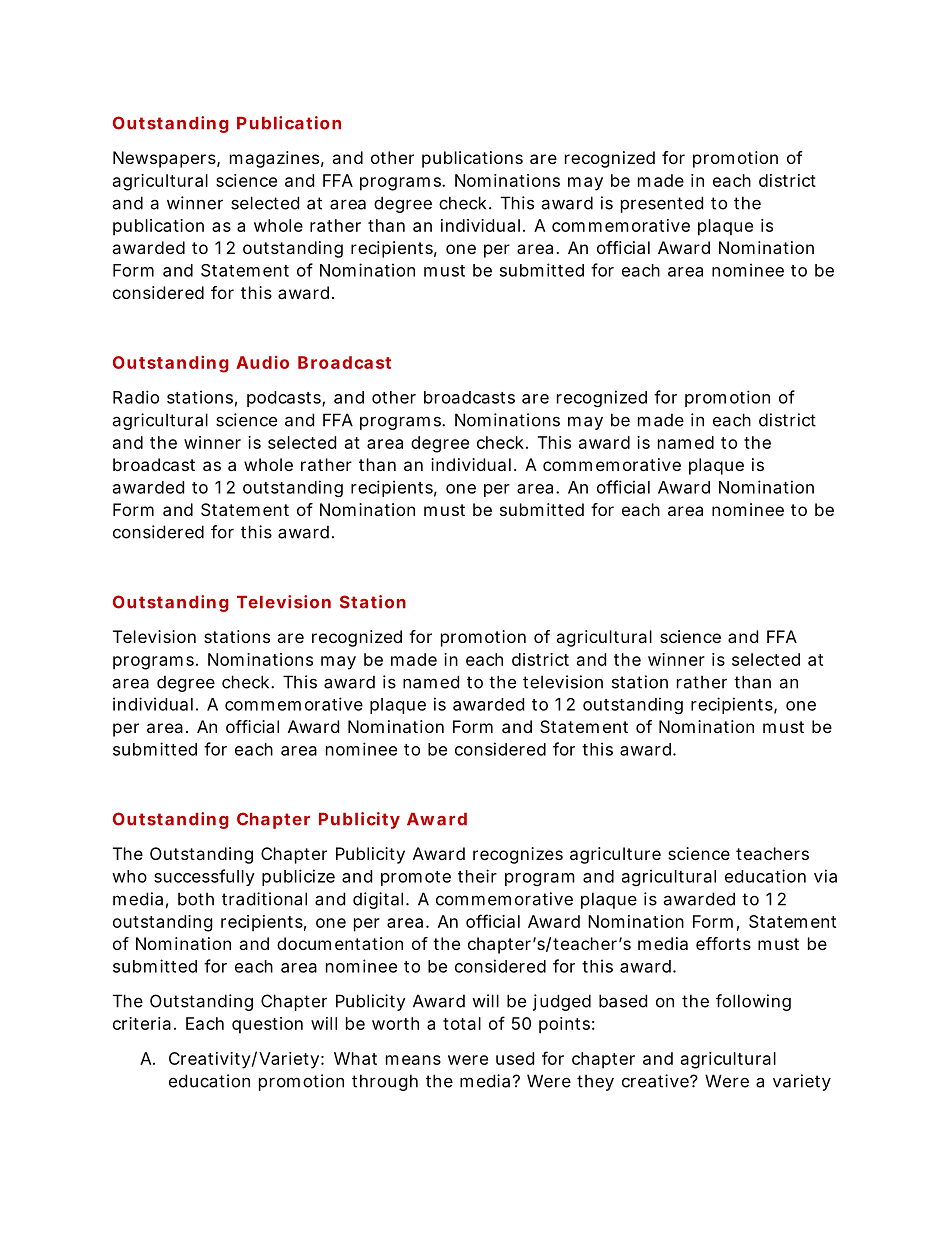 This image has height=1233, width=952. What do you see at coordinates (165, 159) in the image?
I see `Newspapers` at bounding box center [165, 159].
